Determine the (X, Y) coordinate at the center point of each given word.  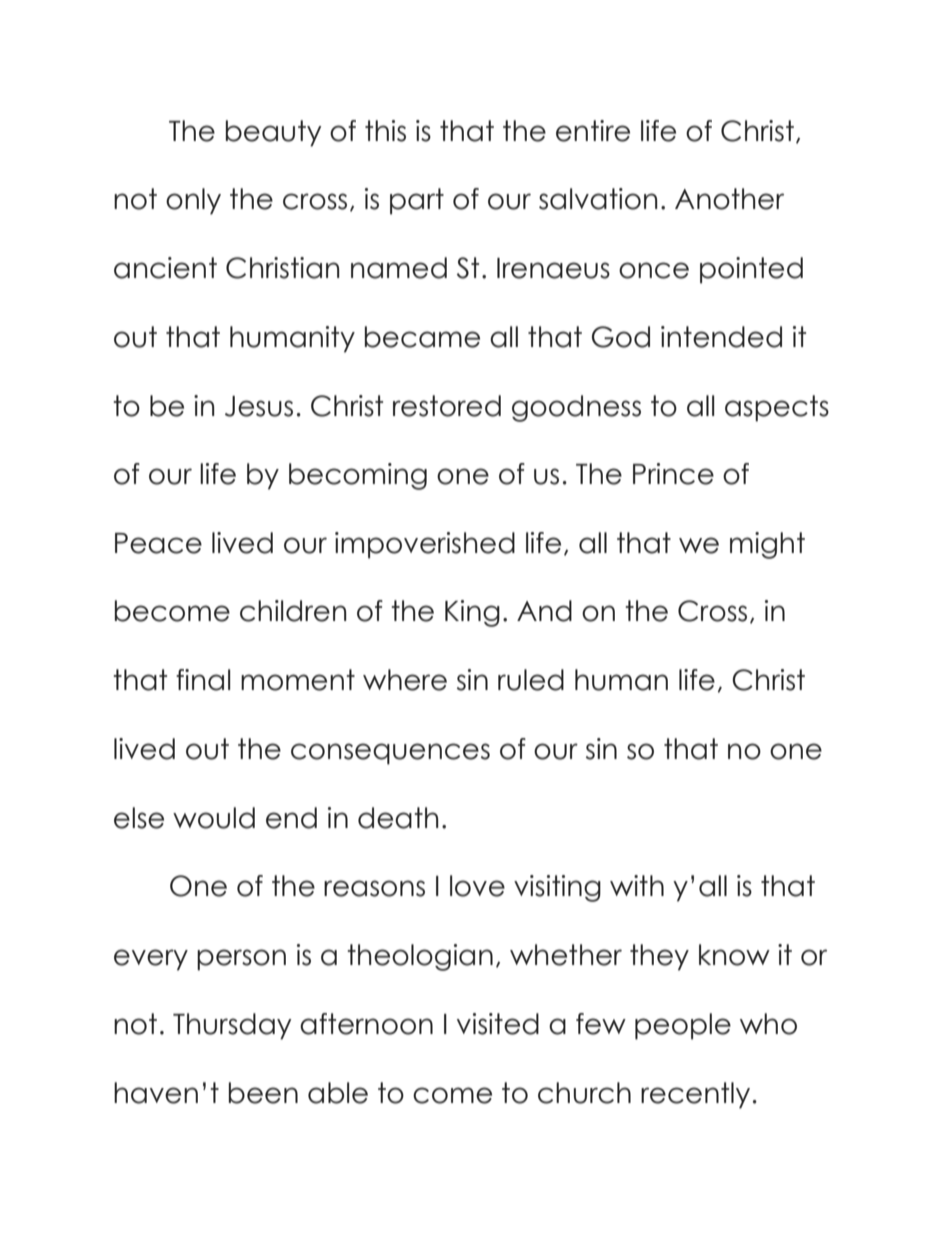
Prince (673, 474)
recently (695, 1095)
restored (447, 406)
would (214, 818)
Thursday (232, 1026)
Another (729, 199)
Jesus (259, 406)
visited (498, 1024)
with (637, 885)
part (417, 201)
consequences (390, 754)
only (193, 201)
